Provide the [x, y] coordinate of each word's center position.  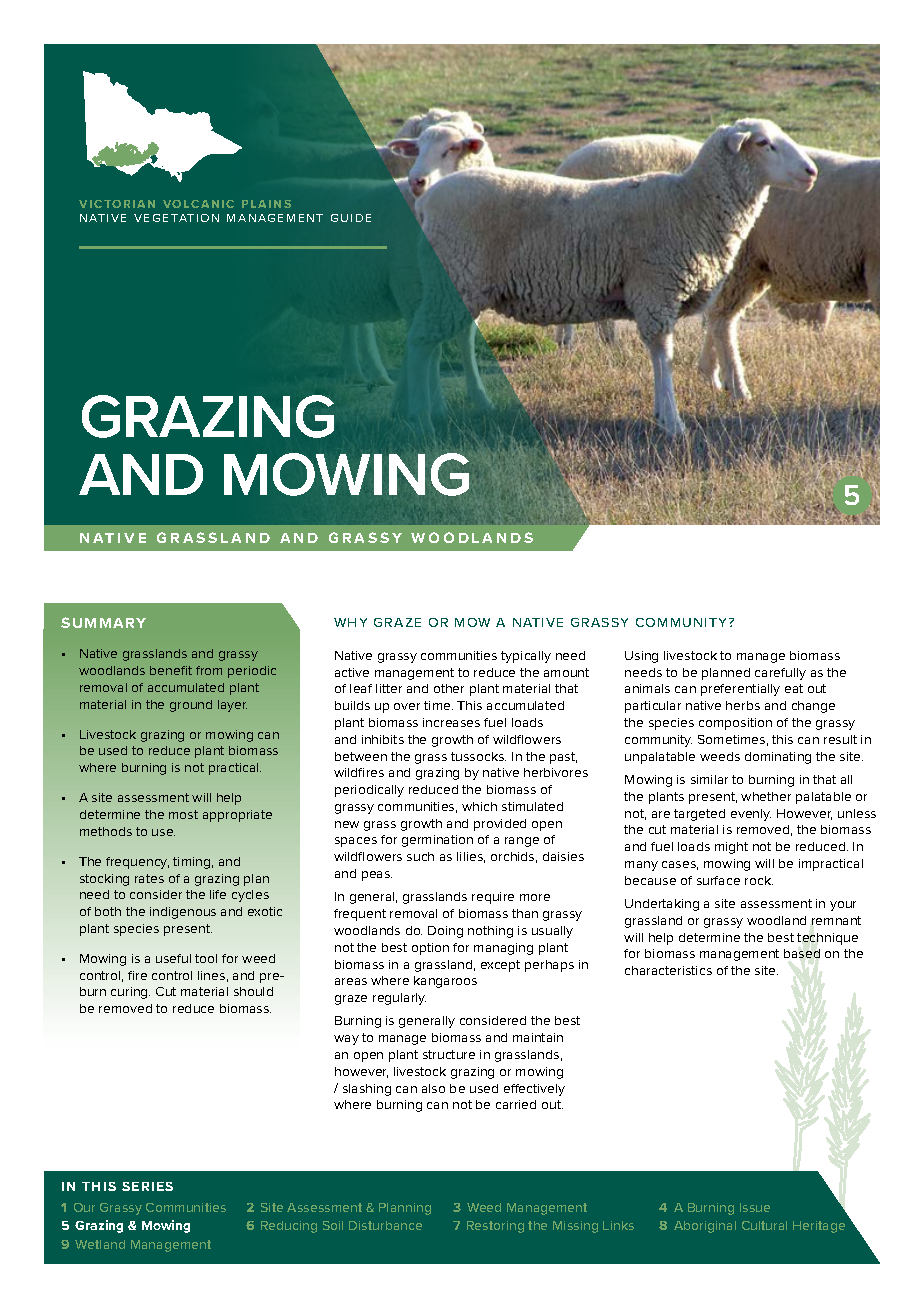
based [802, 953]
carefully [780, 674]
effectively [534, 1090]
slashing [367, 1090]
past [563, 758]
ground [191, 706]
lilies [471, 857]
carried [516, 1104]
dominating [778, 758]
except [500, 966]
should [253, 991]
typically [526, 657]
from [209, 670]
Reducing [289, 1227]
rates [149, 878]
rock [759, 880]
